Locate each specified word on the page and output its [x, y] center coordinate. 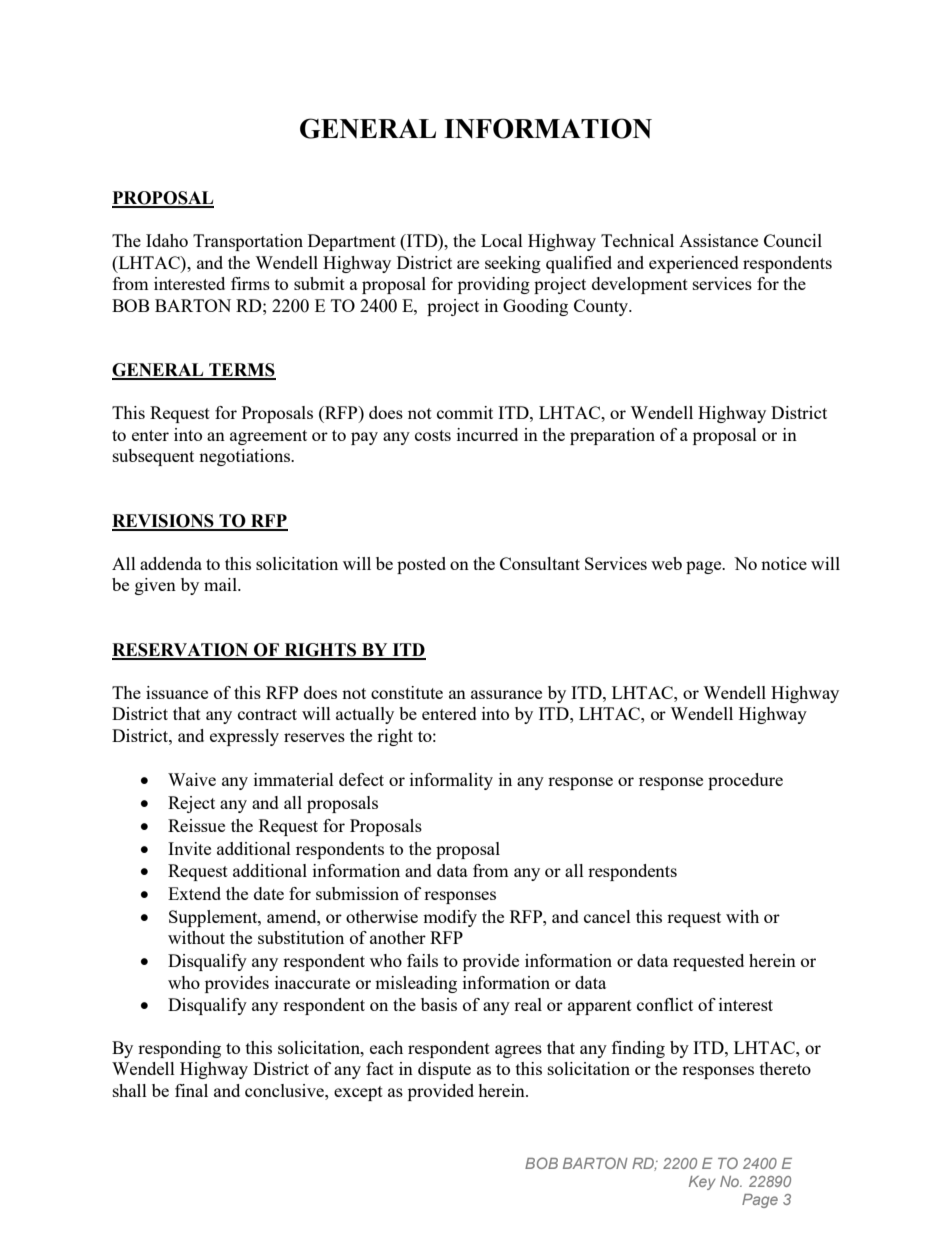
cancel [607, 916]
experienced [694, 264]
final [191, 1090]
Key [702, 1183]
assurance [506, 694]
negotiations [245, 457]
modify [450, 918]
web [666, 563]
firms [250, 283]
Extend [194, 893]
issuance [177, 692]
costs [433, 435]
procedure [745, 781]
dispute [444, 1070]
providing [494, 285]
